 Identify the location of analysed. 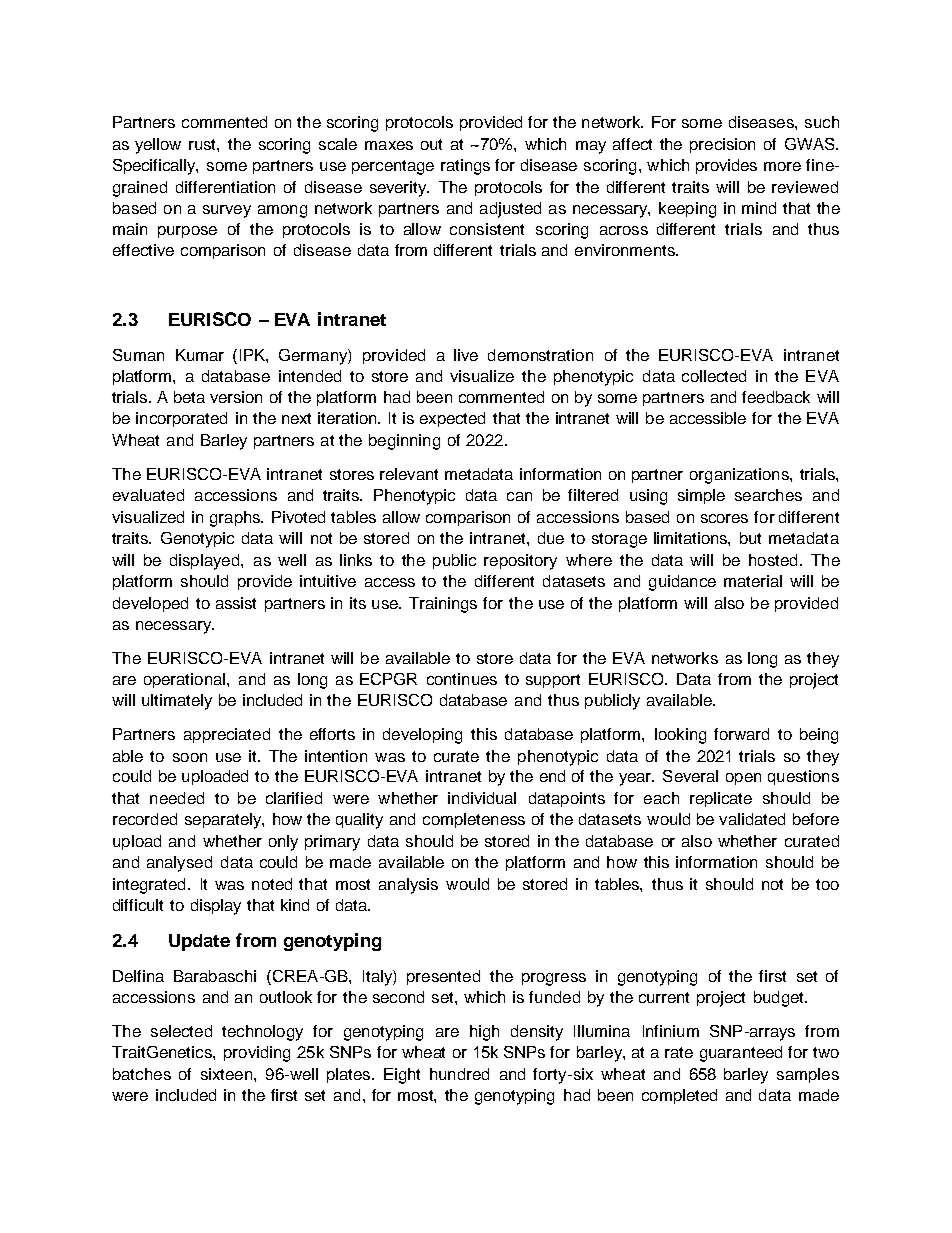
(179, 864).
